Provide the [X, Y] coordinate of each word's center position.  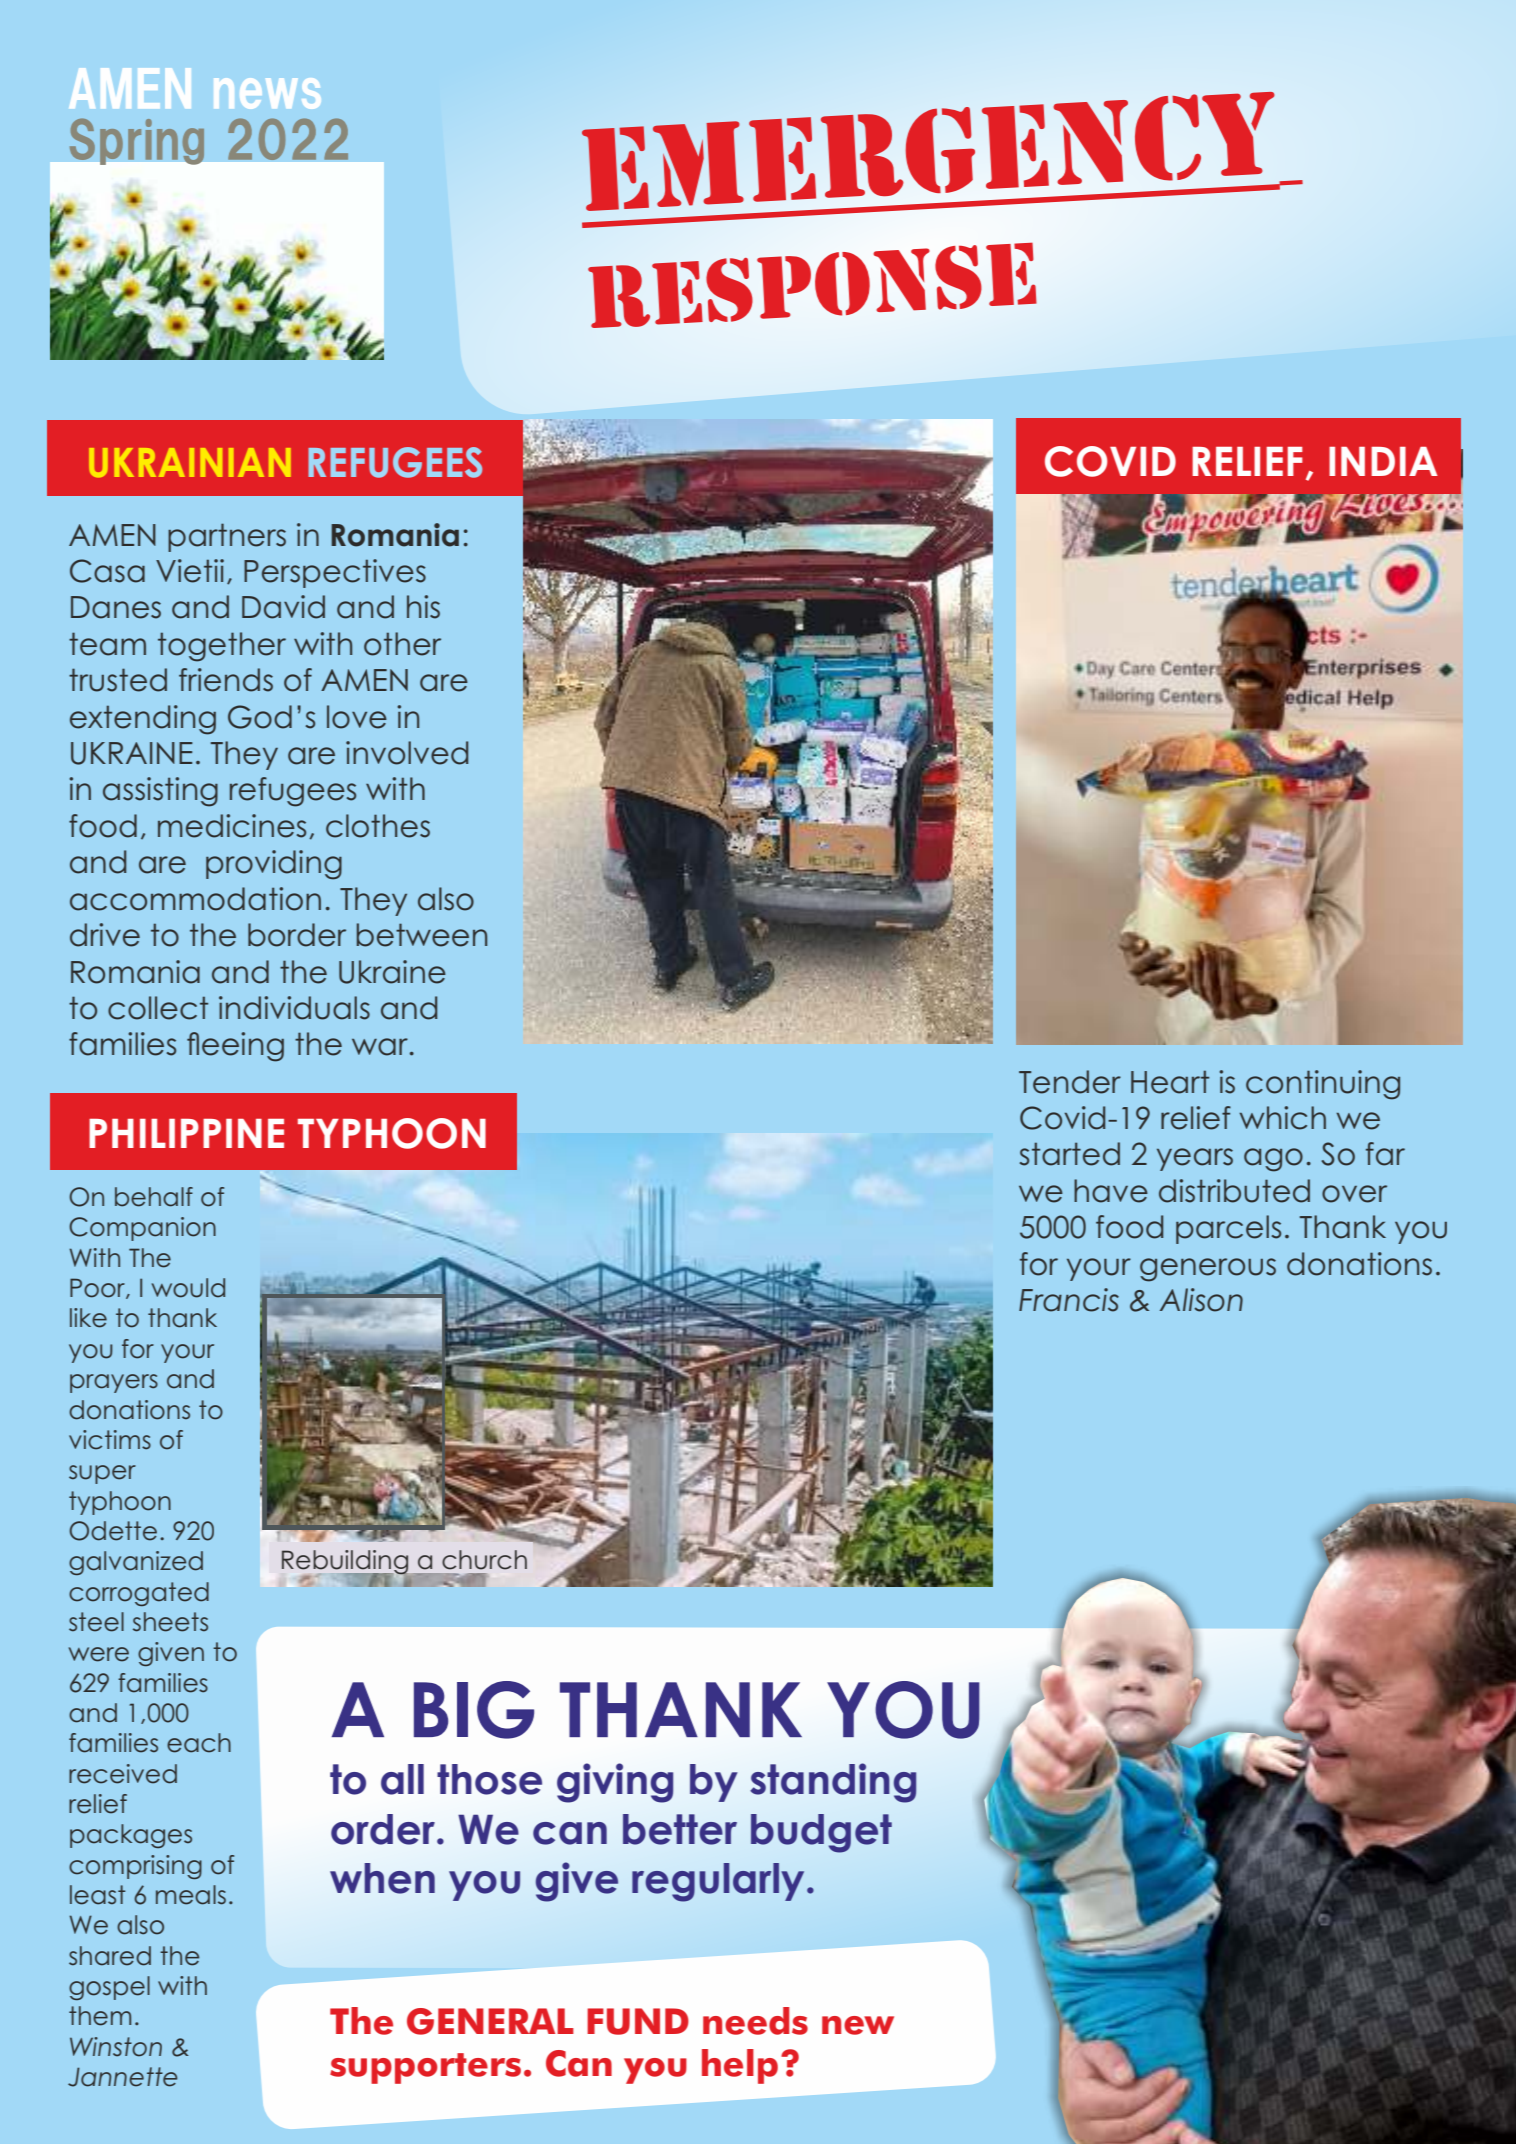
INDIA [1383, 461]
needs [755, 2021]
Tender [1070, 1082]
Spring [136, 141]
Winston [116, 2047]
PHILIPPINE [186, 1133]
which [1282, 1118]
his [423, 607]
